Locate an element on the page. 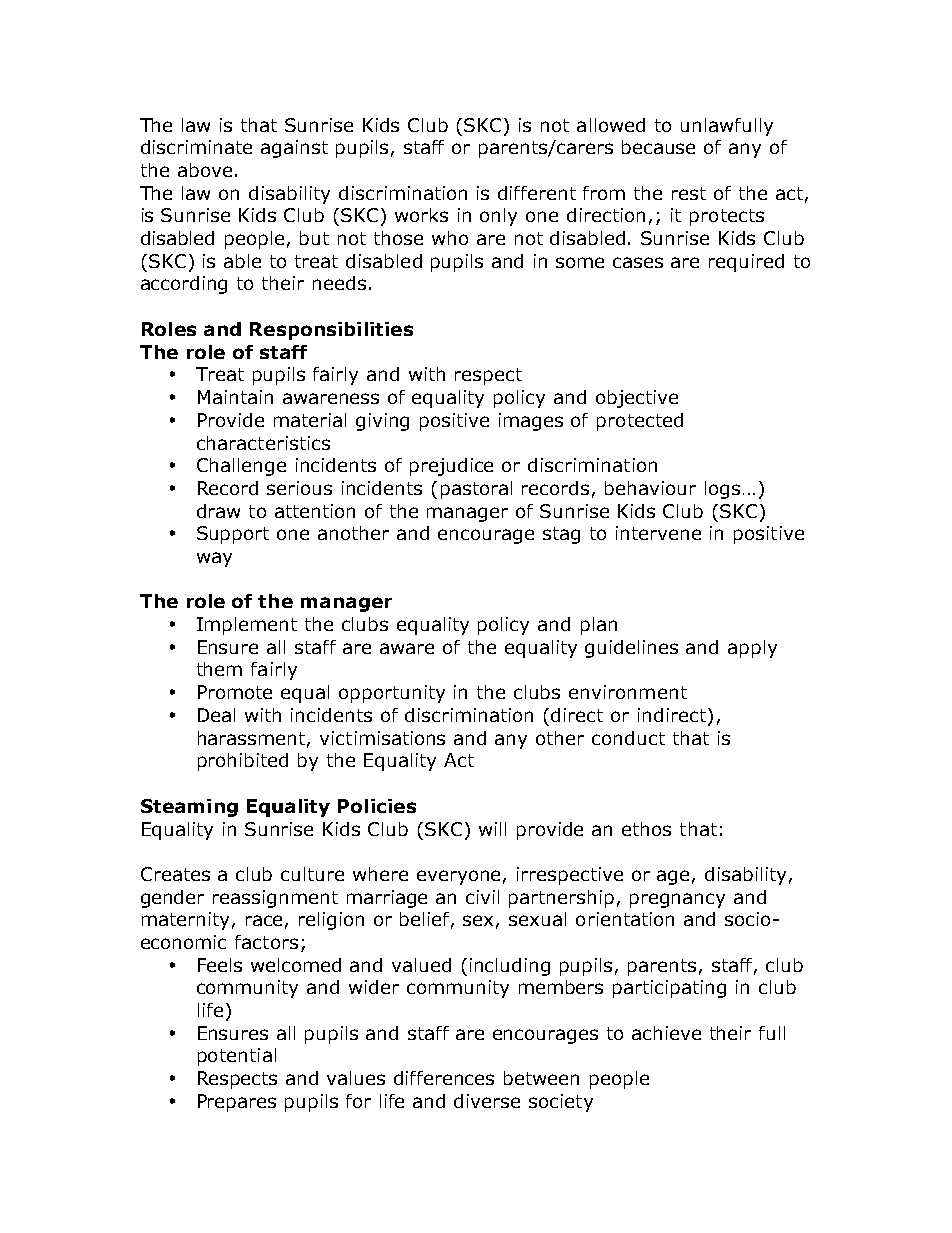  potential is located at coordinates (237, 1057).
